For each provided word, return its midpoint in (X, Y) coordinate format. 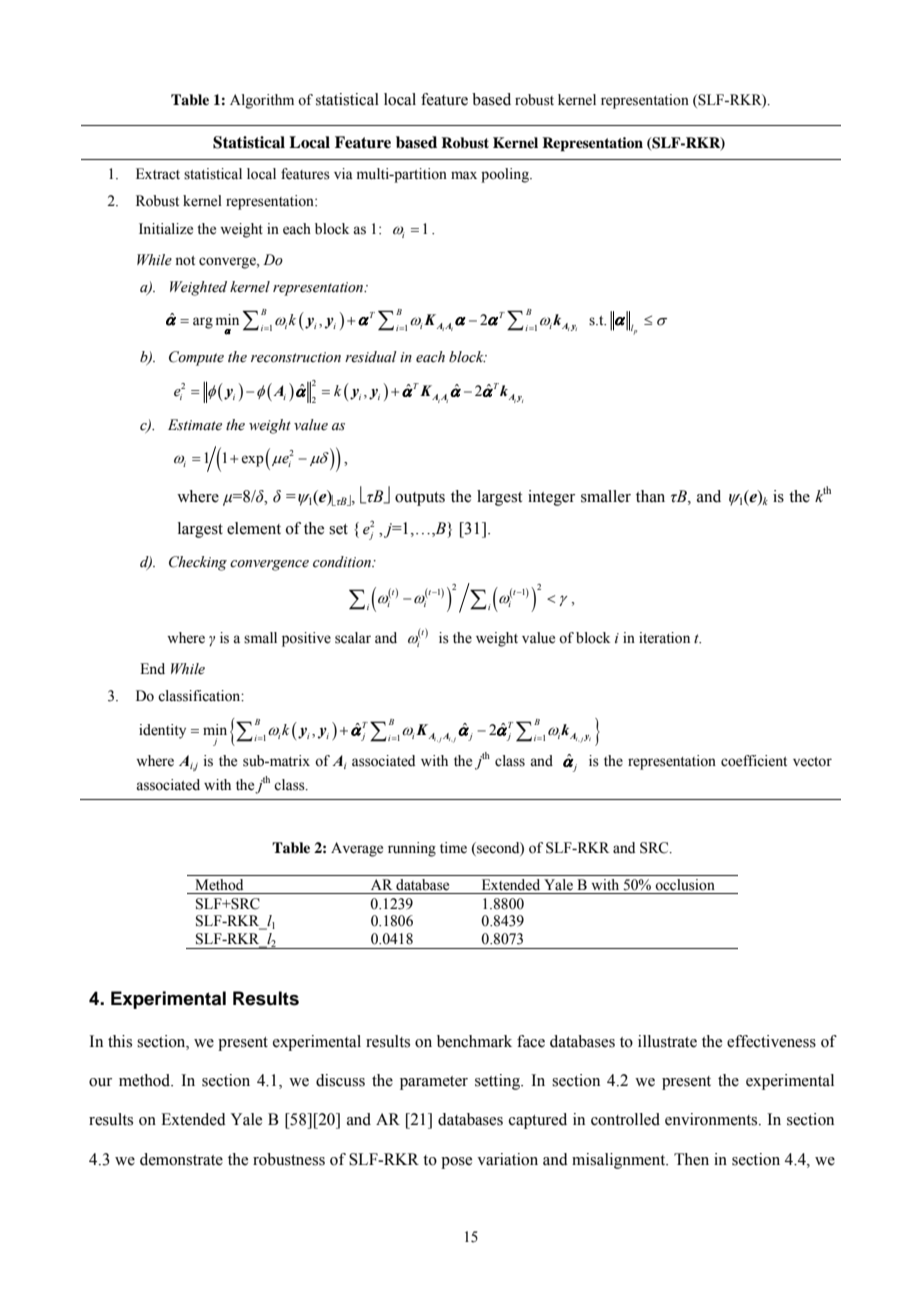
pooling (506, 175)
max (464, 175)
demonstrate (181, 1159)
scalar (353, 638)
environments (712, 1119)
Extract (158, 174)
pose (456, 1163)
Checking (198, 563)
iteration (664, 638)
